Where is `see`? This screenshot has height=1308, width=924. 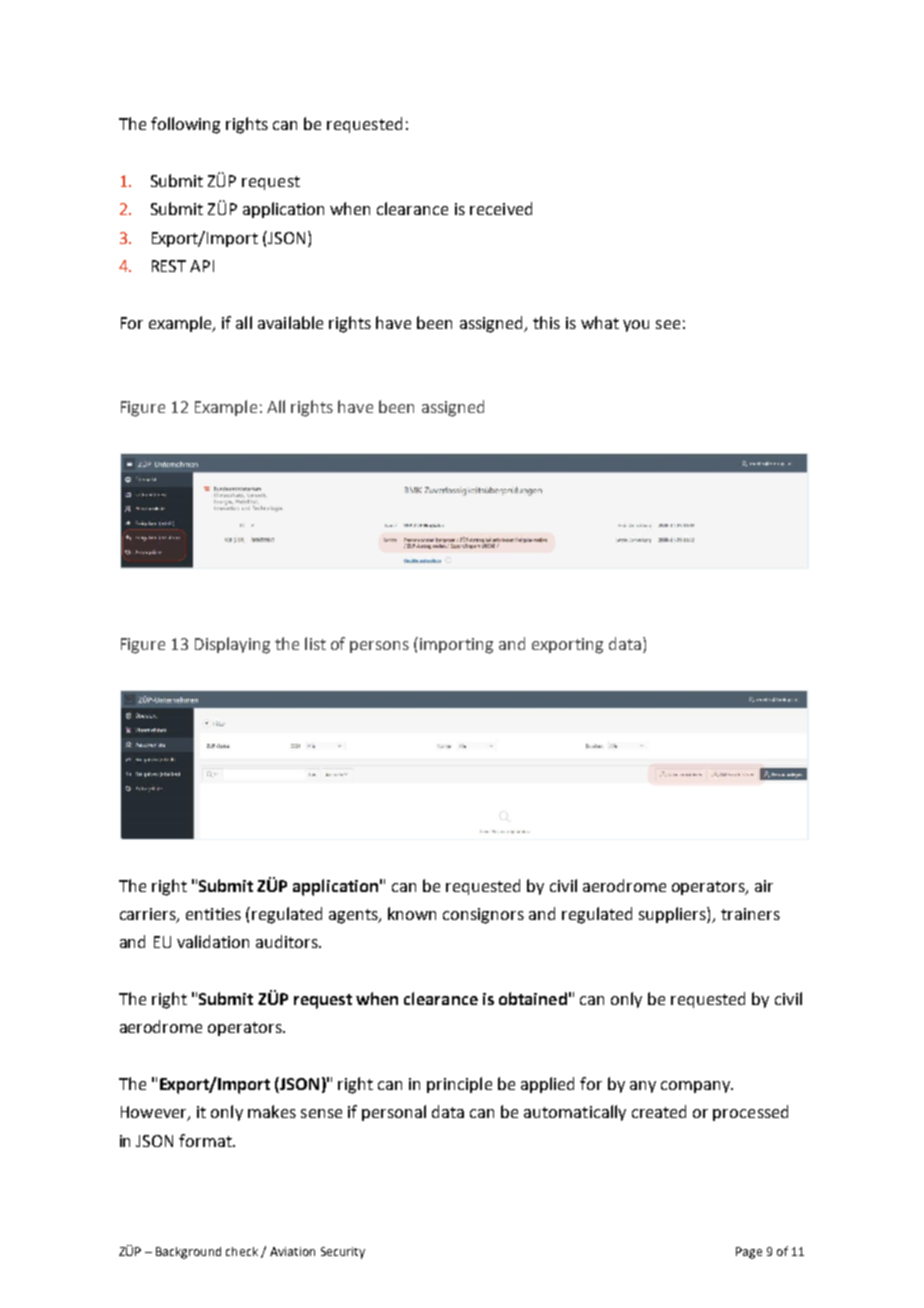 see is located at coordinates (668, 324).
